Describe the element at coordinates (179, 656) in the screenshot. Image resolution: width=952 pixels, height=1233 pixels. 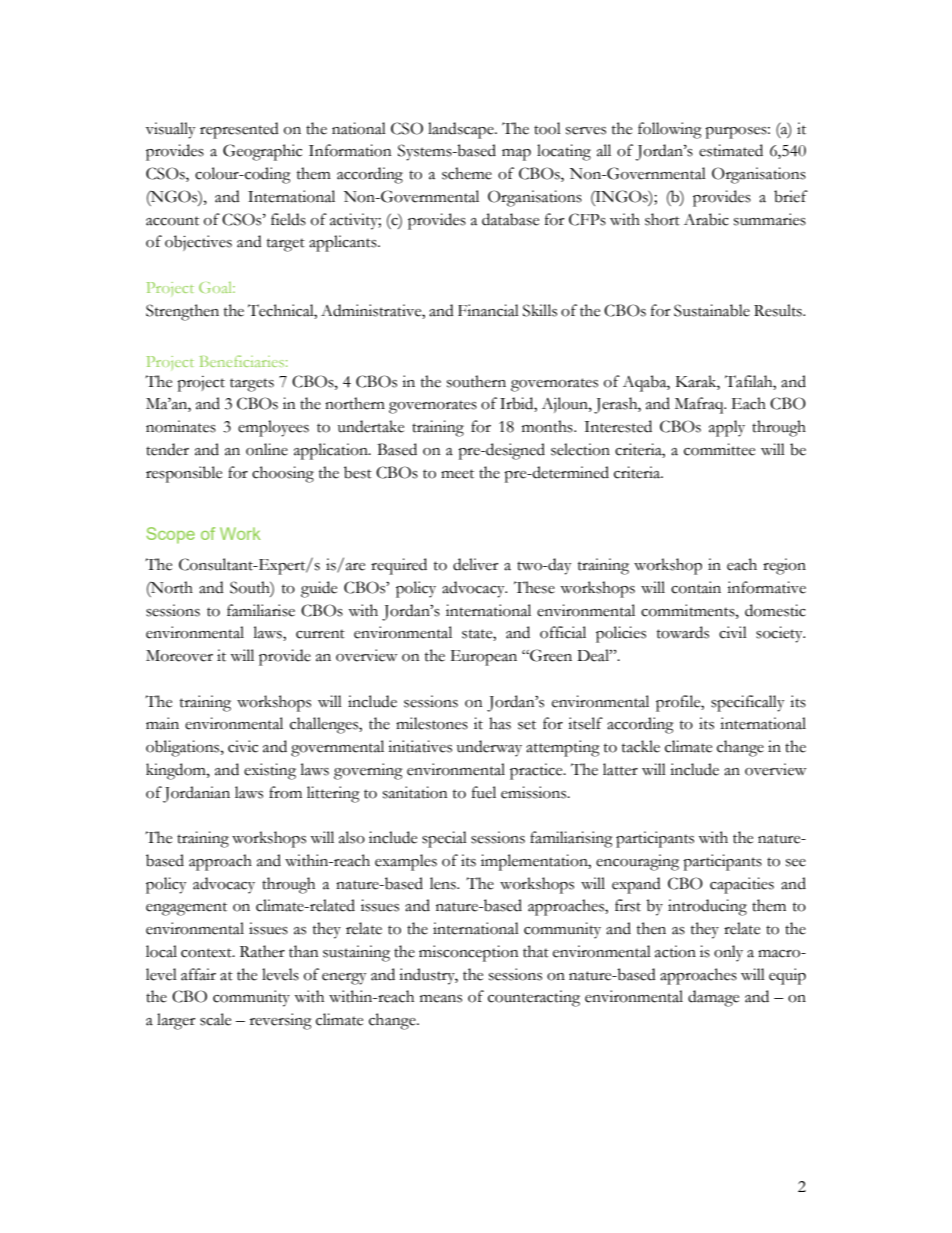
I see `Moreover` at that location.
